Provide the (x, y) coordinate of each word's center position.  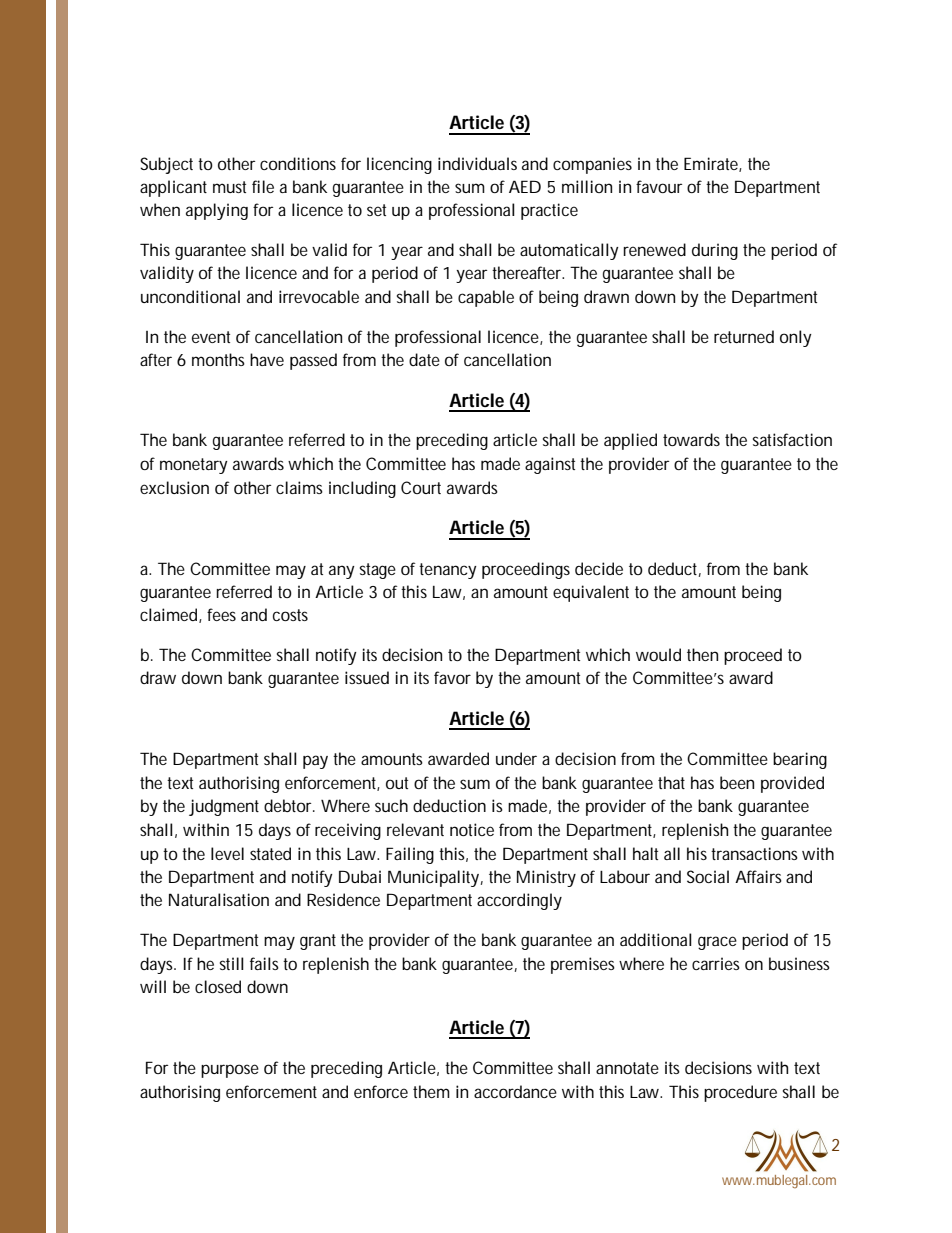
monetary (194, 466)
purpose (230, 1071)
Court (421, 487)
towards (691, 439)
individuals (477, 163)
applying (217, 211)
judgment (224, 807)
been (737, 782)
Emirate (713, 164)
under (516, 758)
